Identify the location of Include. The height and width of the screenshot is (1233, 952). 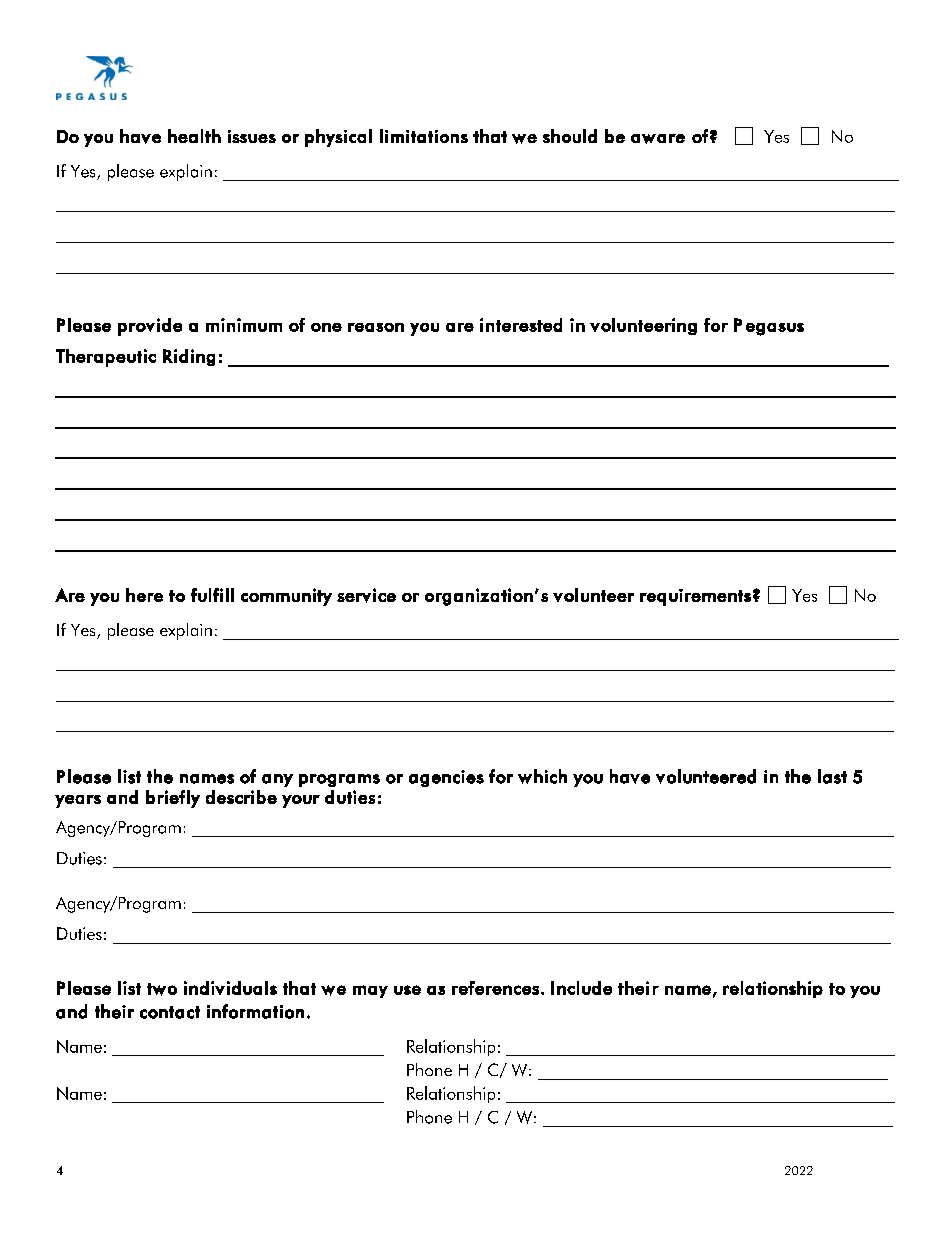
(581, 988).
